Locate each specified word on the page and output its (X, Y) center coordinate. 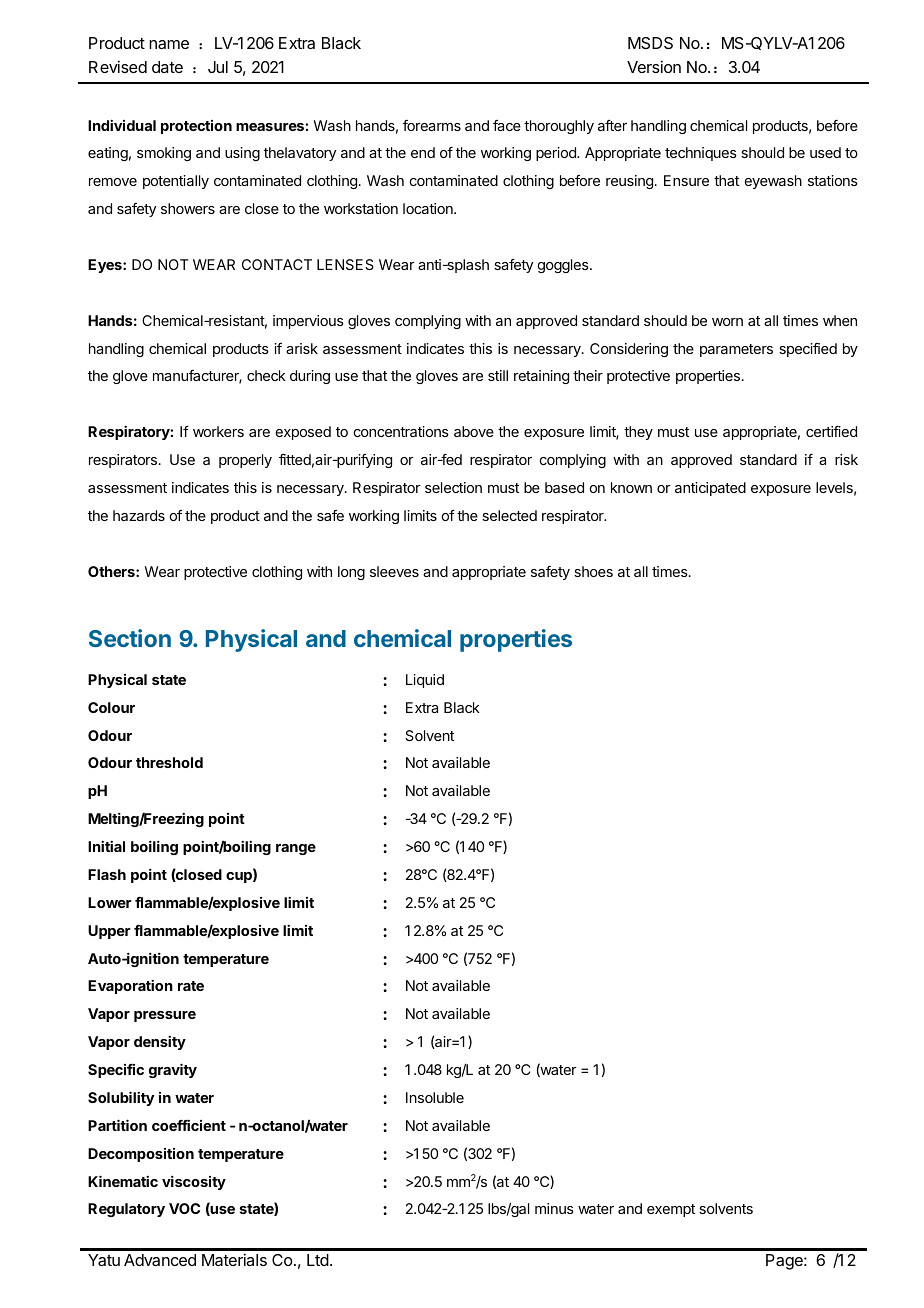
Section (130, 638)
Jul (218, 67)
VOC (184, 1208)
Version (654, 66)
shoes (593, 571)
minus (554, 1208)
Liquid (425, 681)
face (507, 125)
